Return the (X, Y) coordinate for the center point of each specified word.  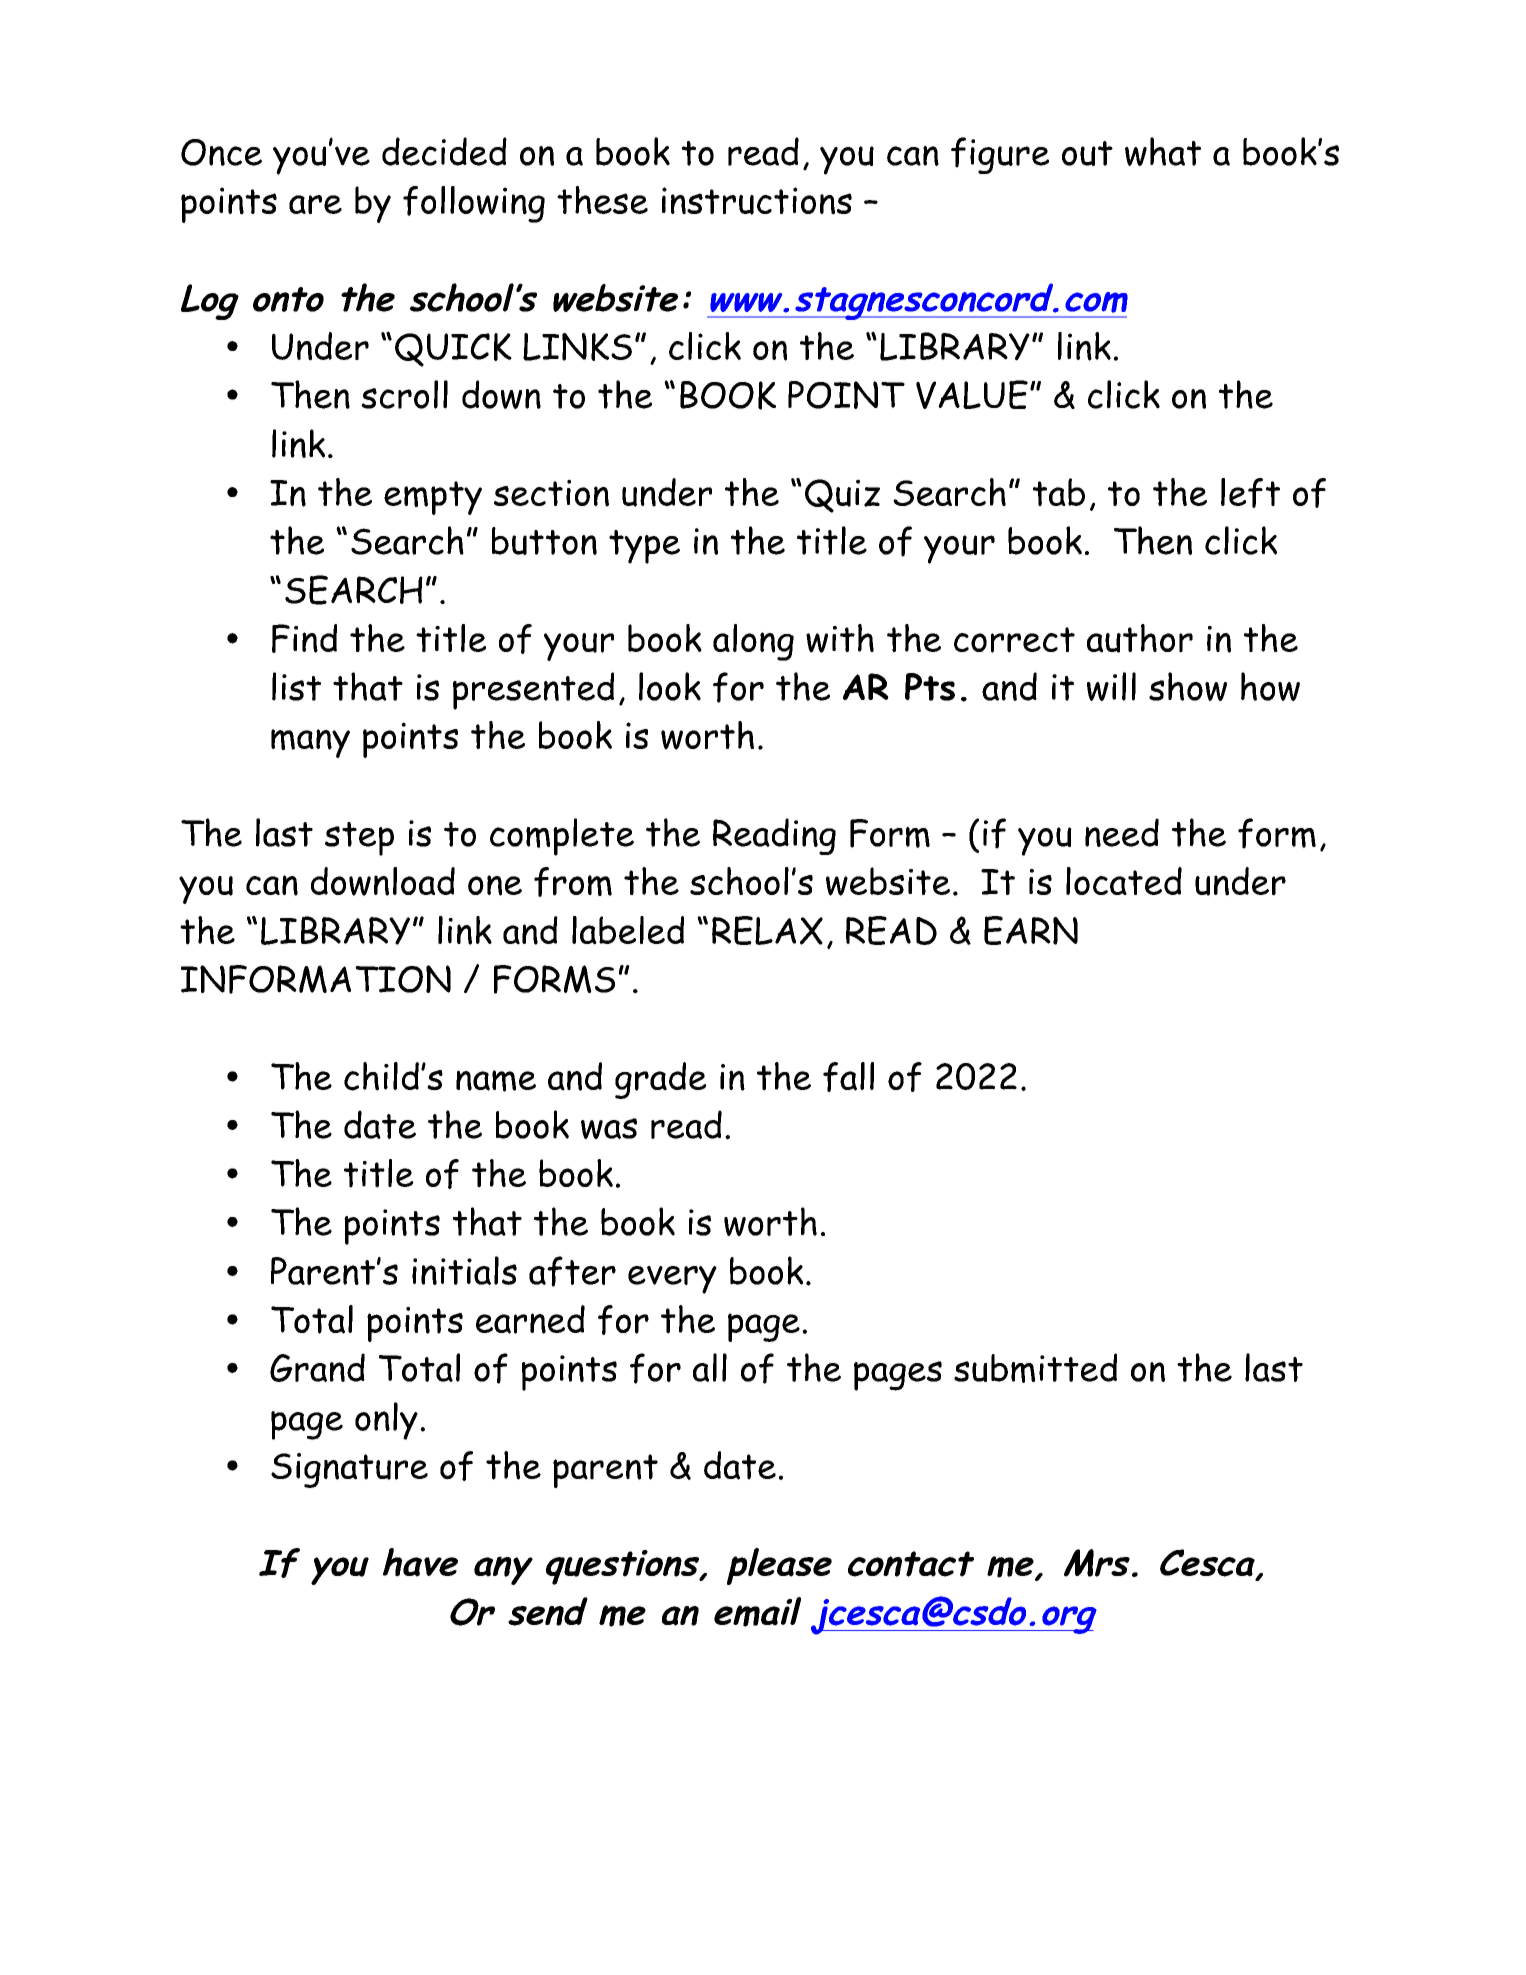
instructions (757, 201)
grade (661, 1080)
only (386, 1421)
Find (304, 638)
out (1087, 153)
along (753, 642)
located (1124, 881)
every (672, 1280)
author (1140, 638)
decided (444, 151)
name (496, 1081)
